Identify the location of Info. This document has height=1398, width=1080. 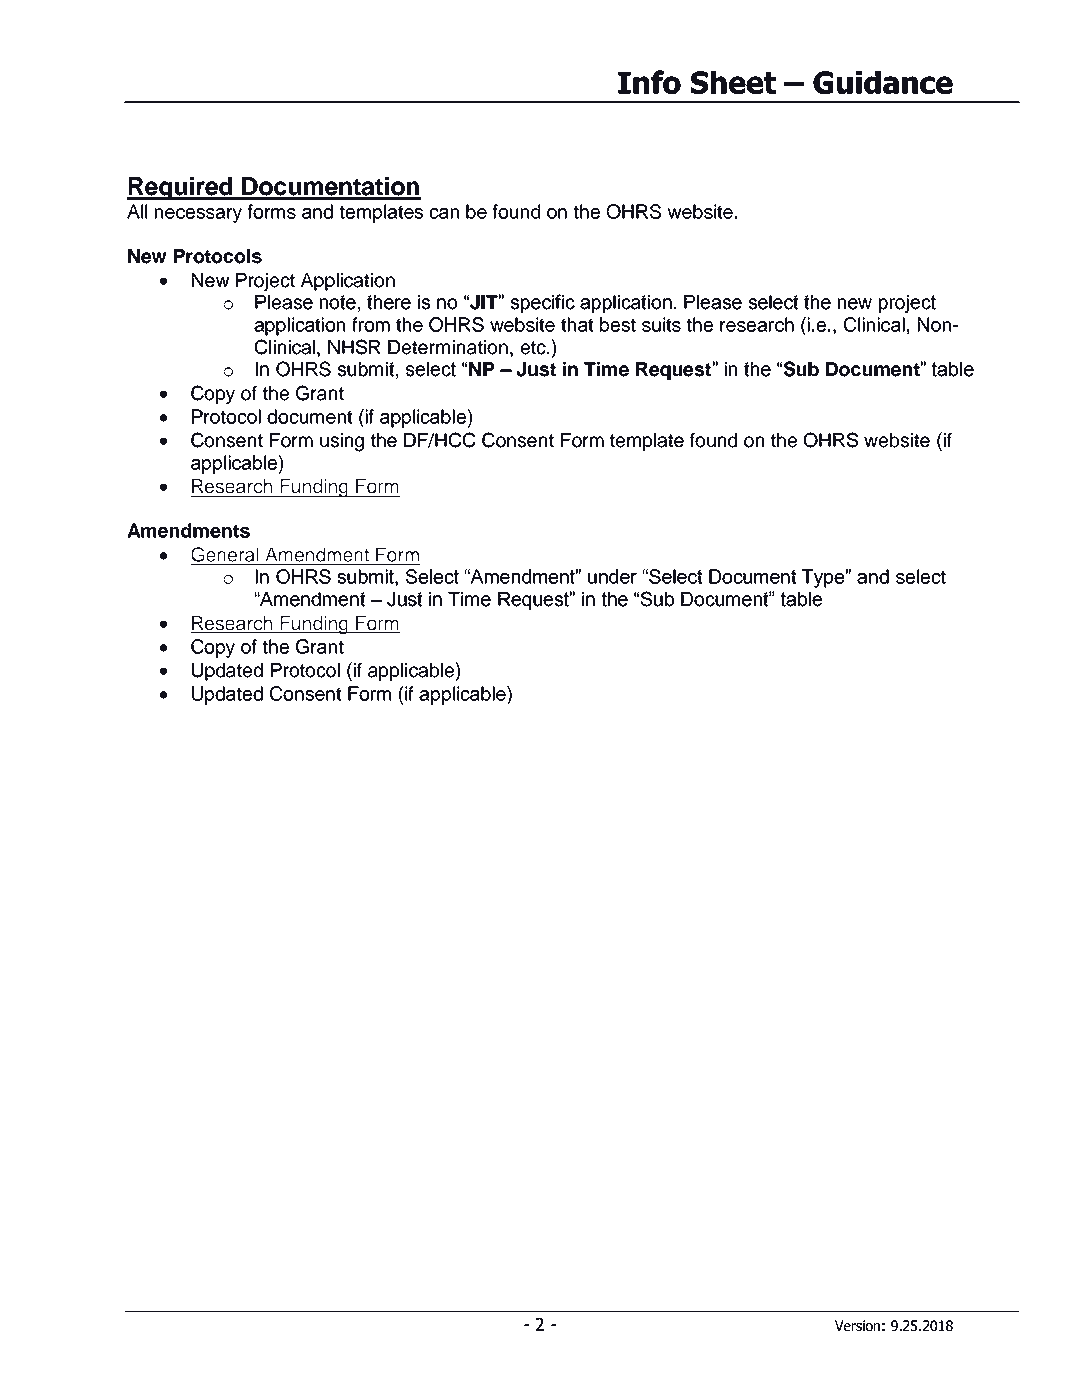
(649, 82).
